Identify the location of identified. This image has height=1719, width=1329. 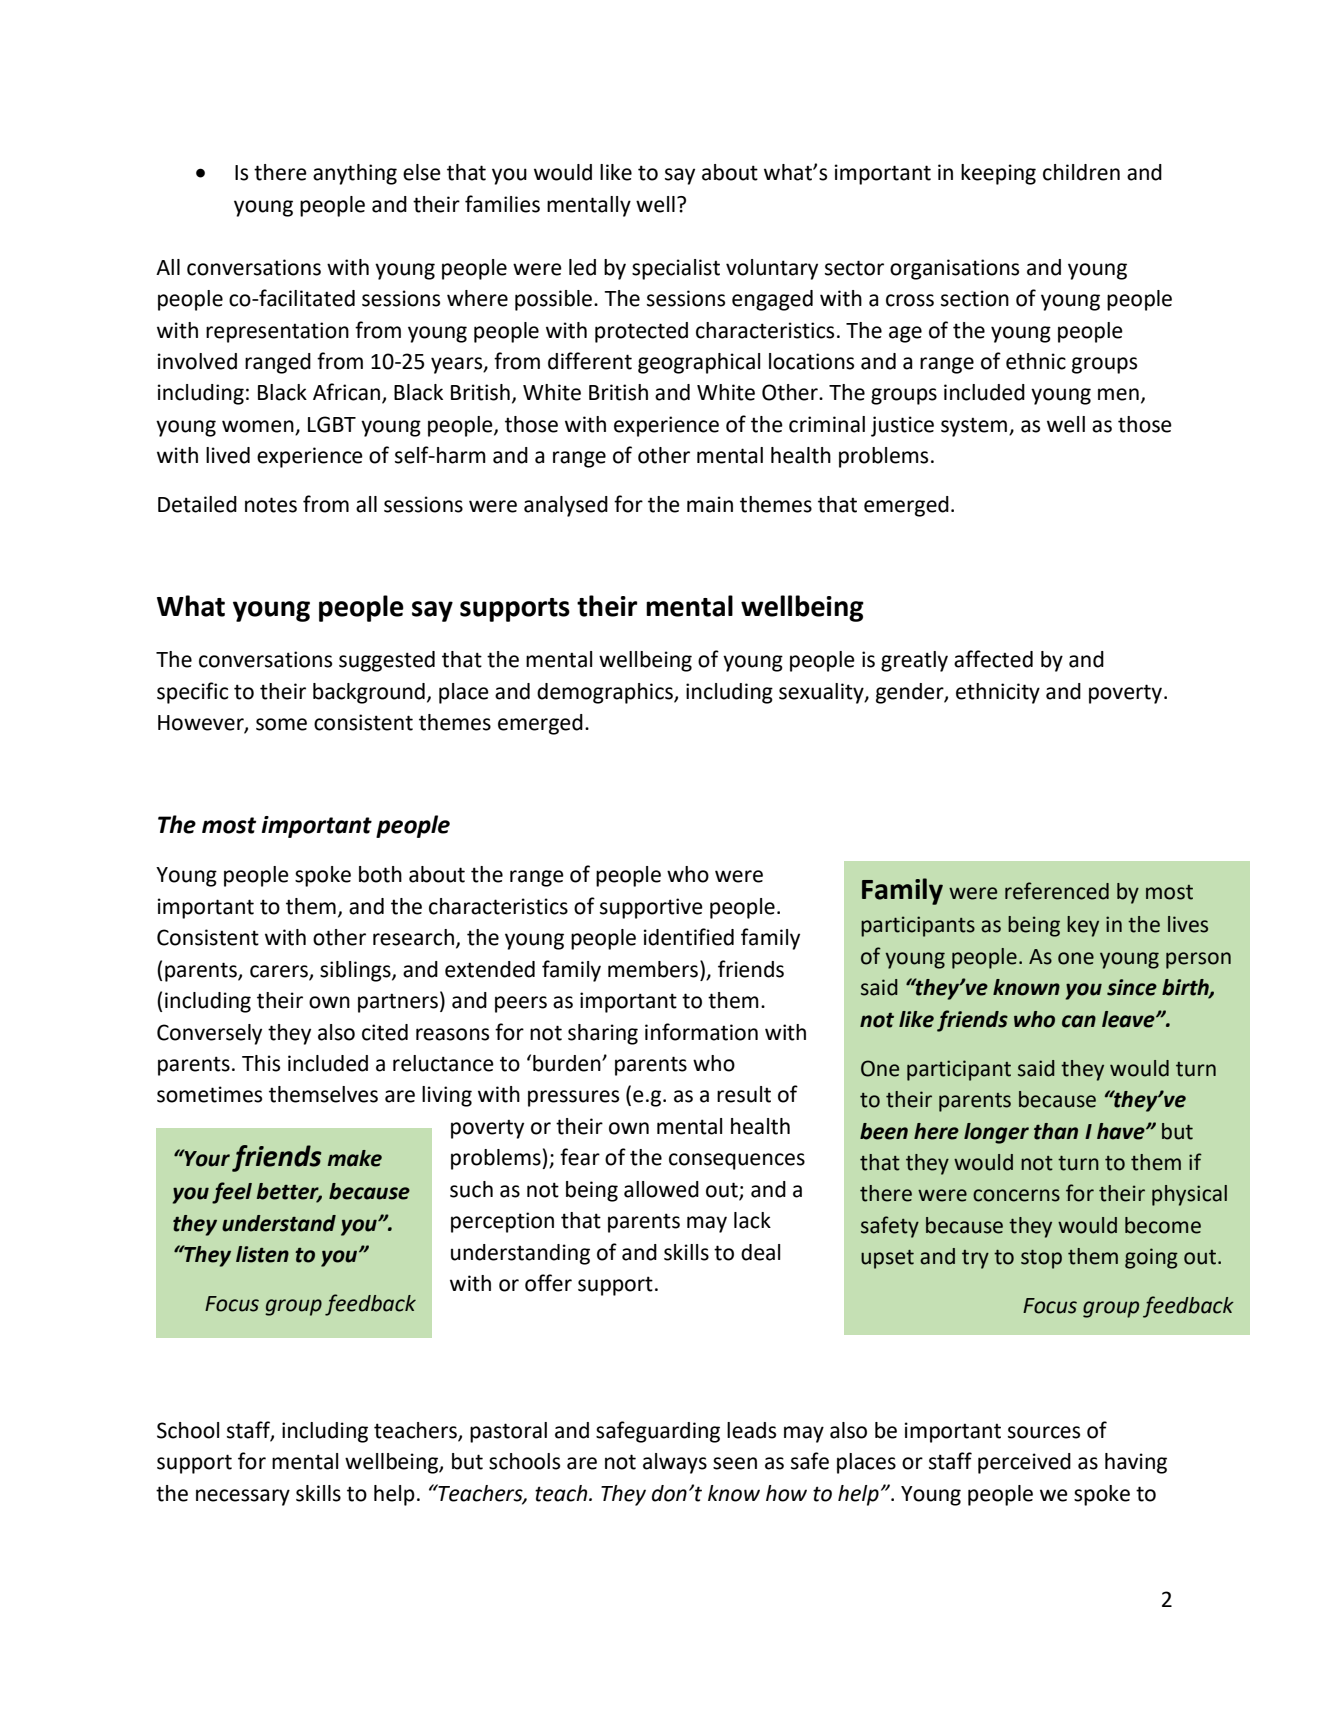
(689, 937).
